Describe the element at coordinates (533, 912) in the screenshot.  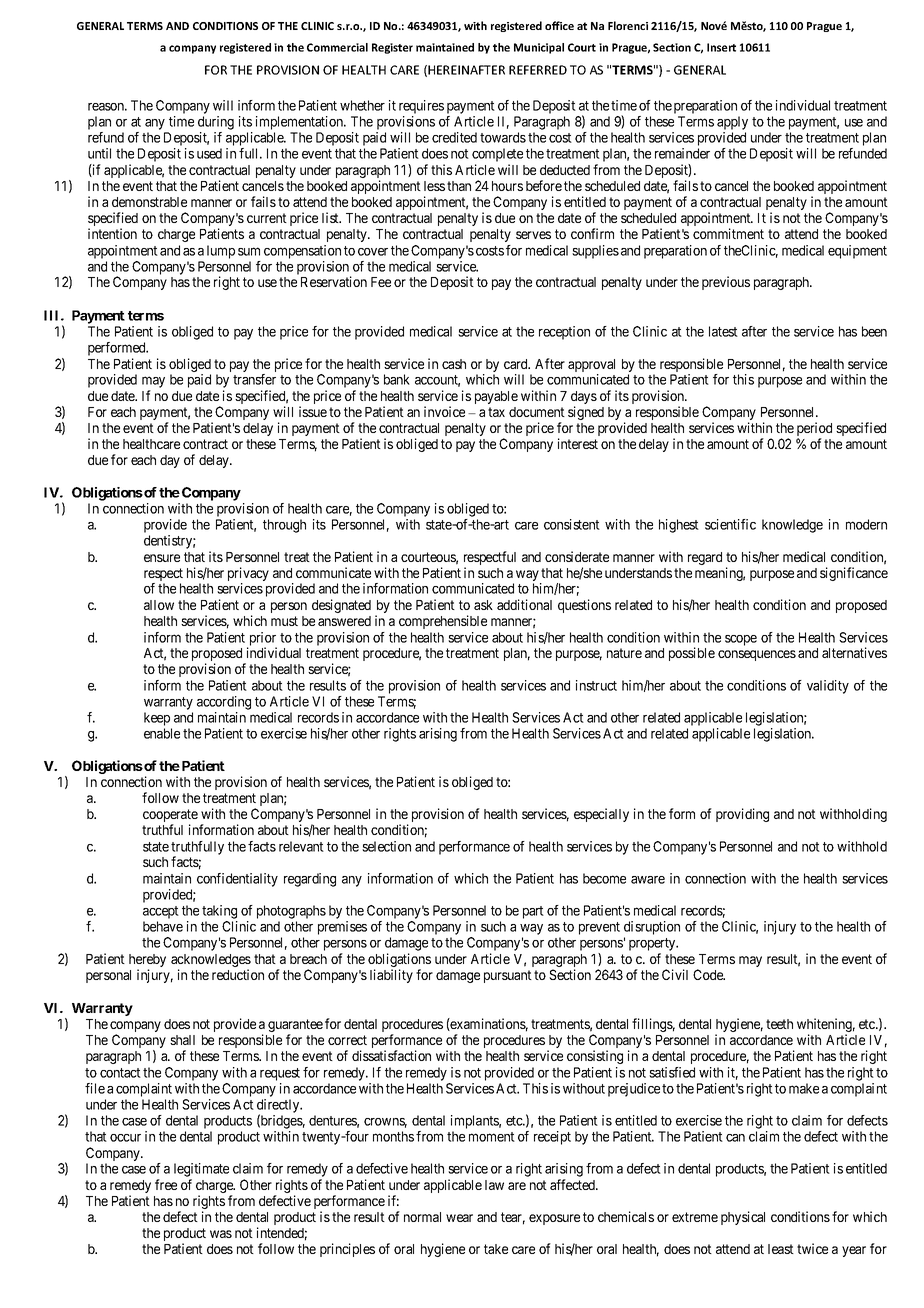
I see `part` at that location.
